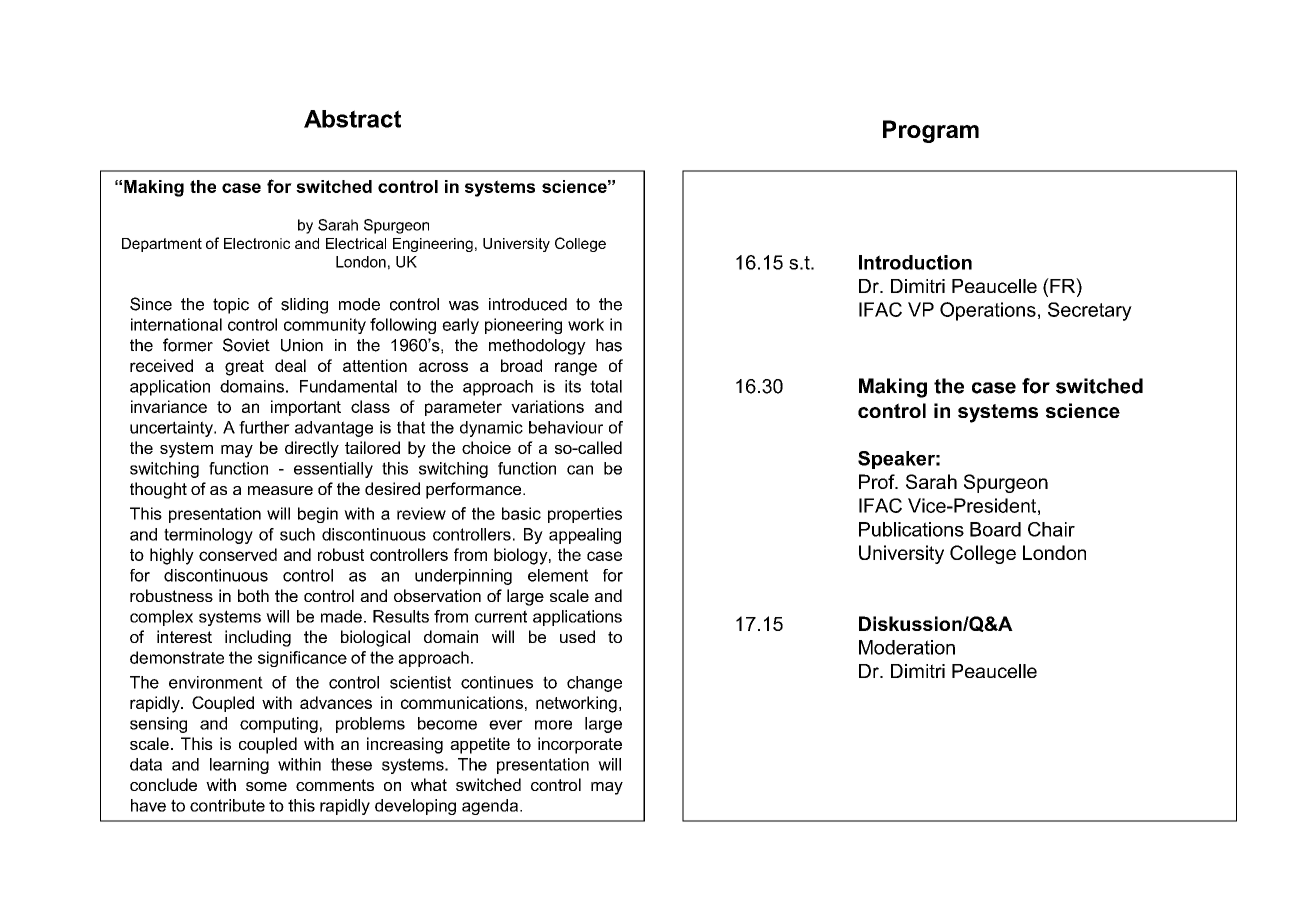  What do you see at coordinates (238, 554) in the screenshot?
I see `conserved` at bounding box center [238, 554].
